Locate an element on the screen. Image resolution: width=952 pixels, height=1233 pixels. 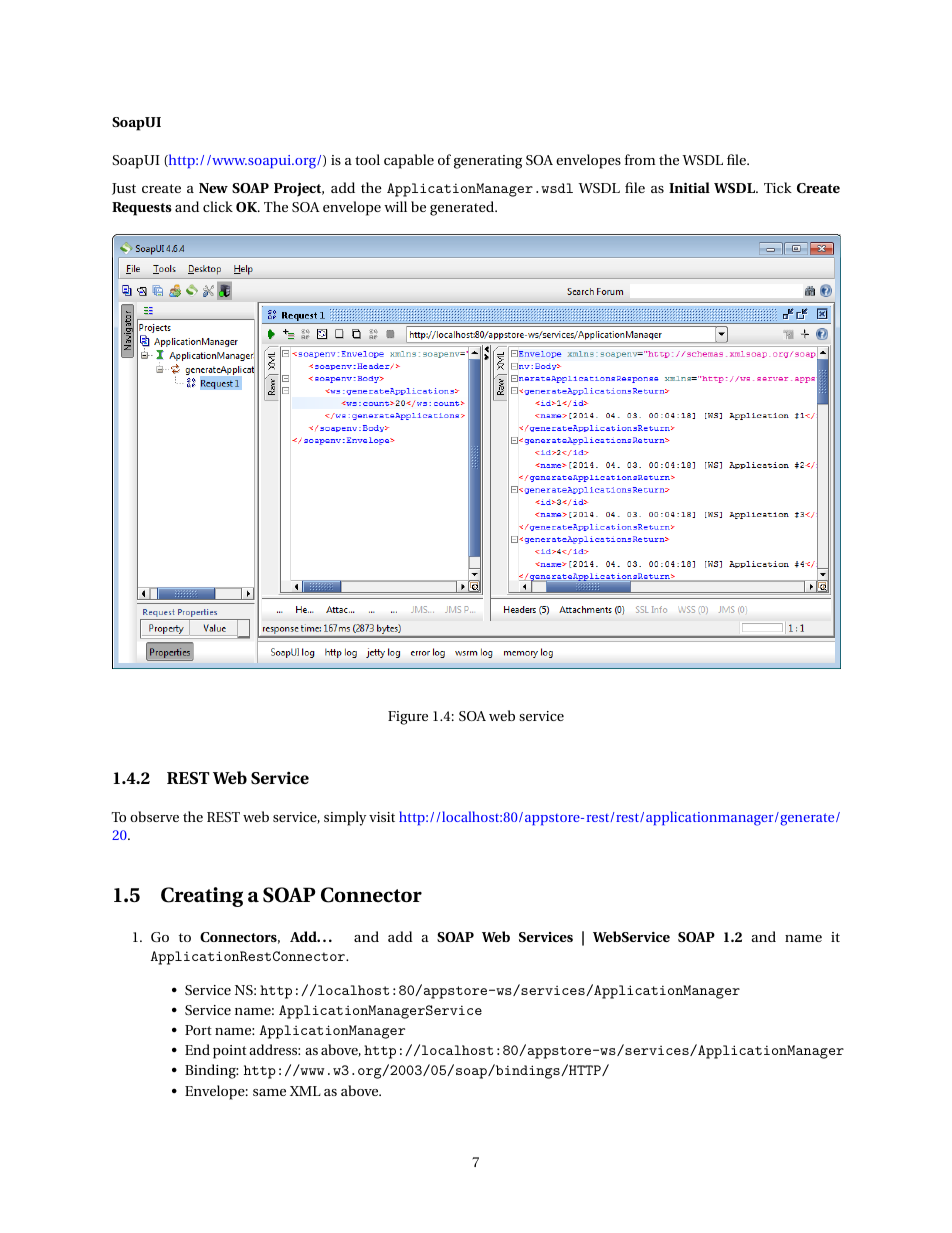
New is located at coordinates (213, 188).
